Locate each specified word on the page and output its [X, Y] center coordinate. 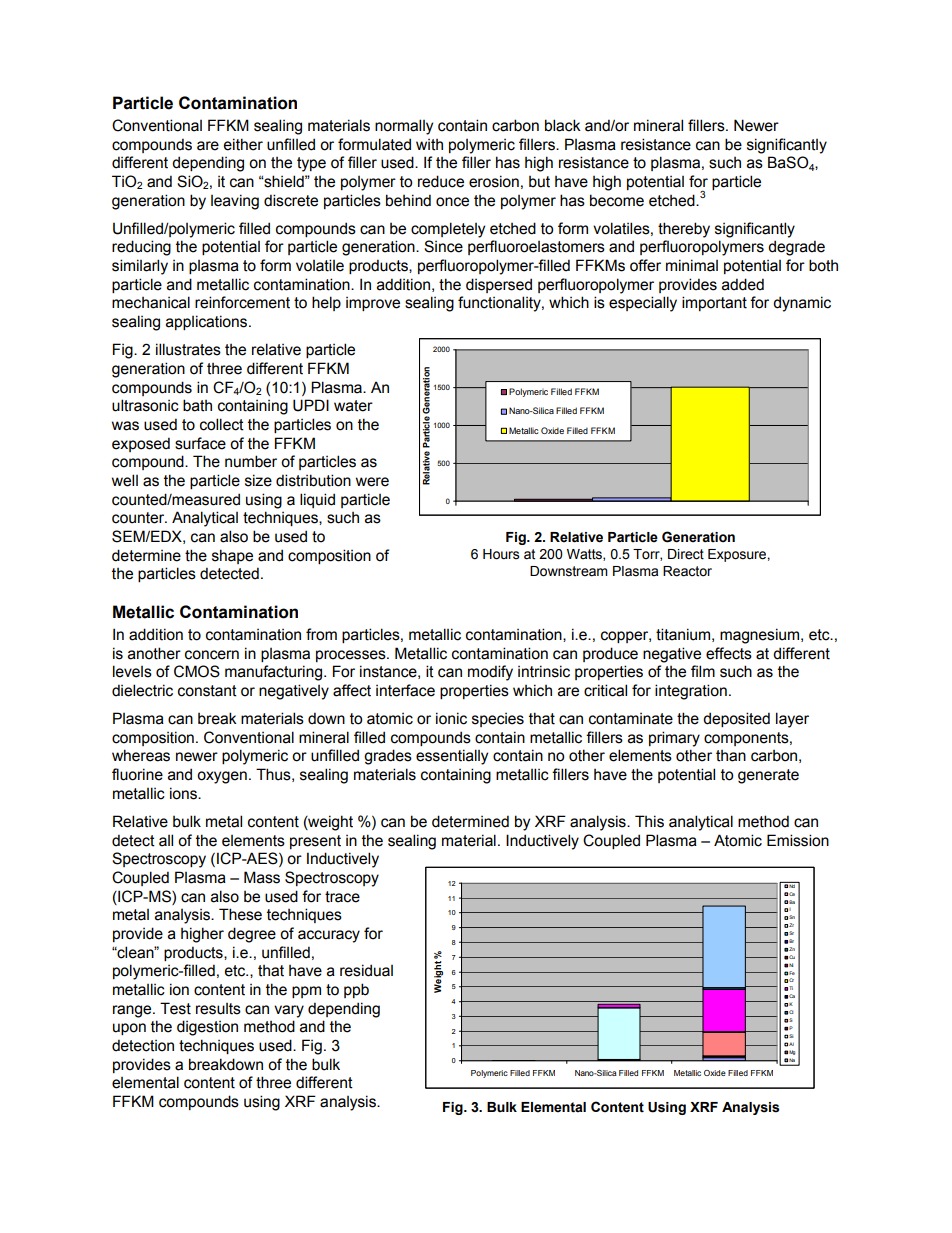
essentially [452, 757]
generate [768, 776]
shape [232, 556]
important [714, 303]
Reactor [687, 571]
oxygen [222, 777]
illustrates [188, 349]
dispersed [499, 285]
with [429, 145]
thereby [684, 230]
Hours [501, 554]
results [218, 1009]
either [243, 144]
